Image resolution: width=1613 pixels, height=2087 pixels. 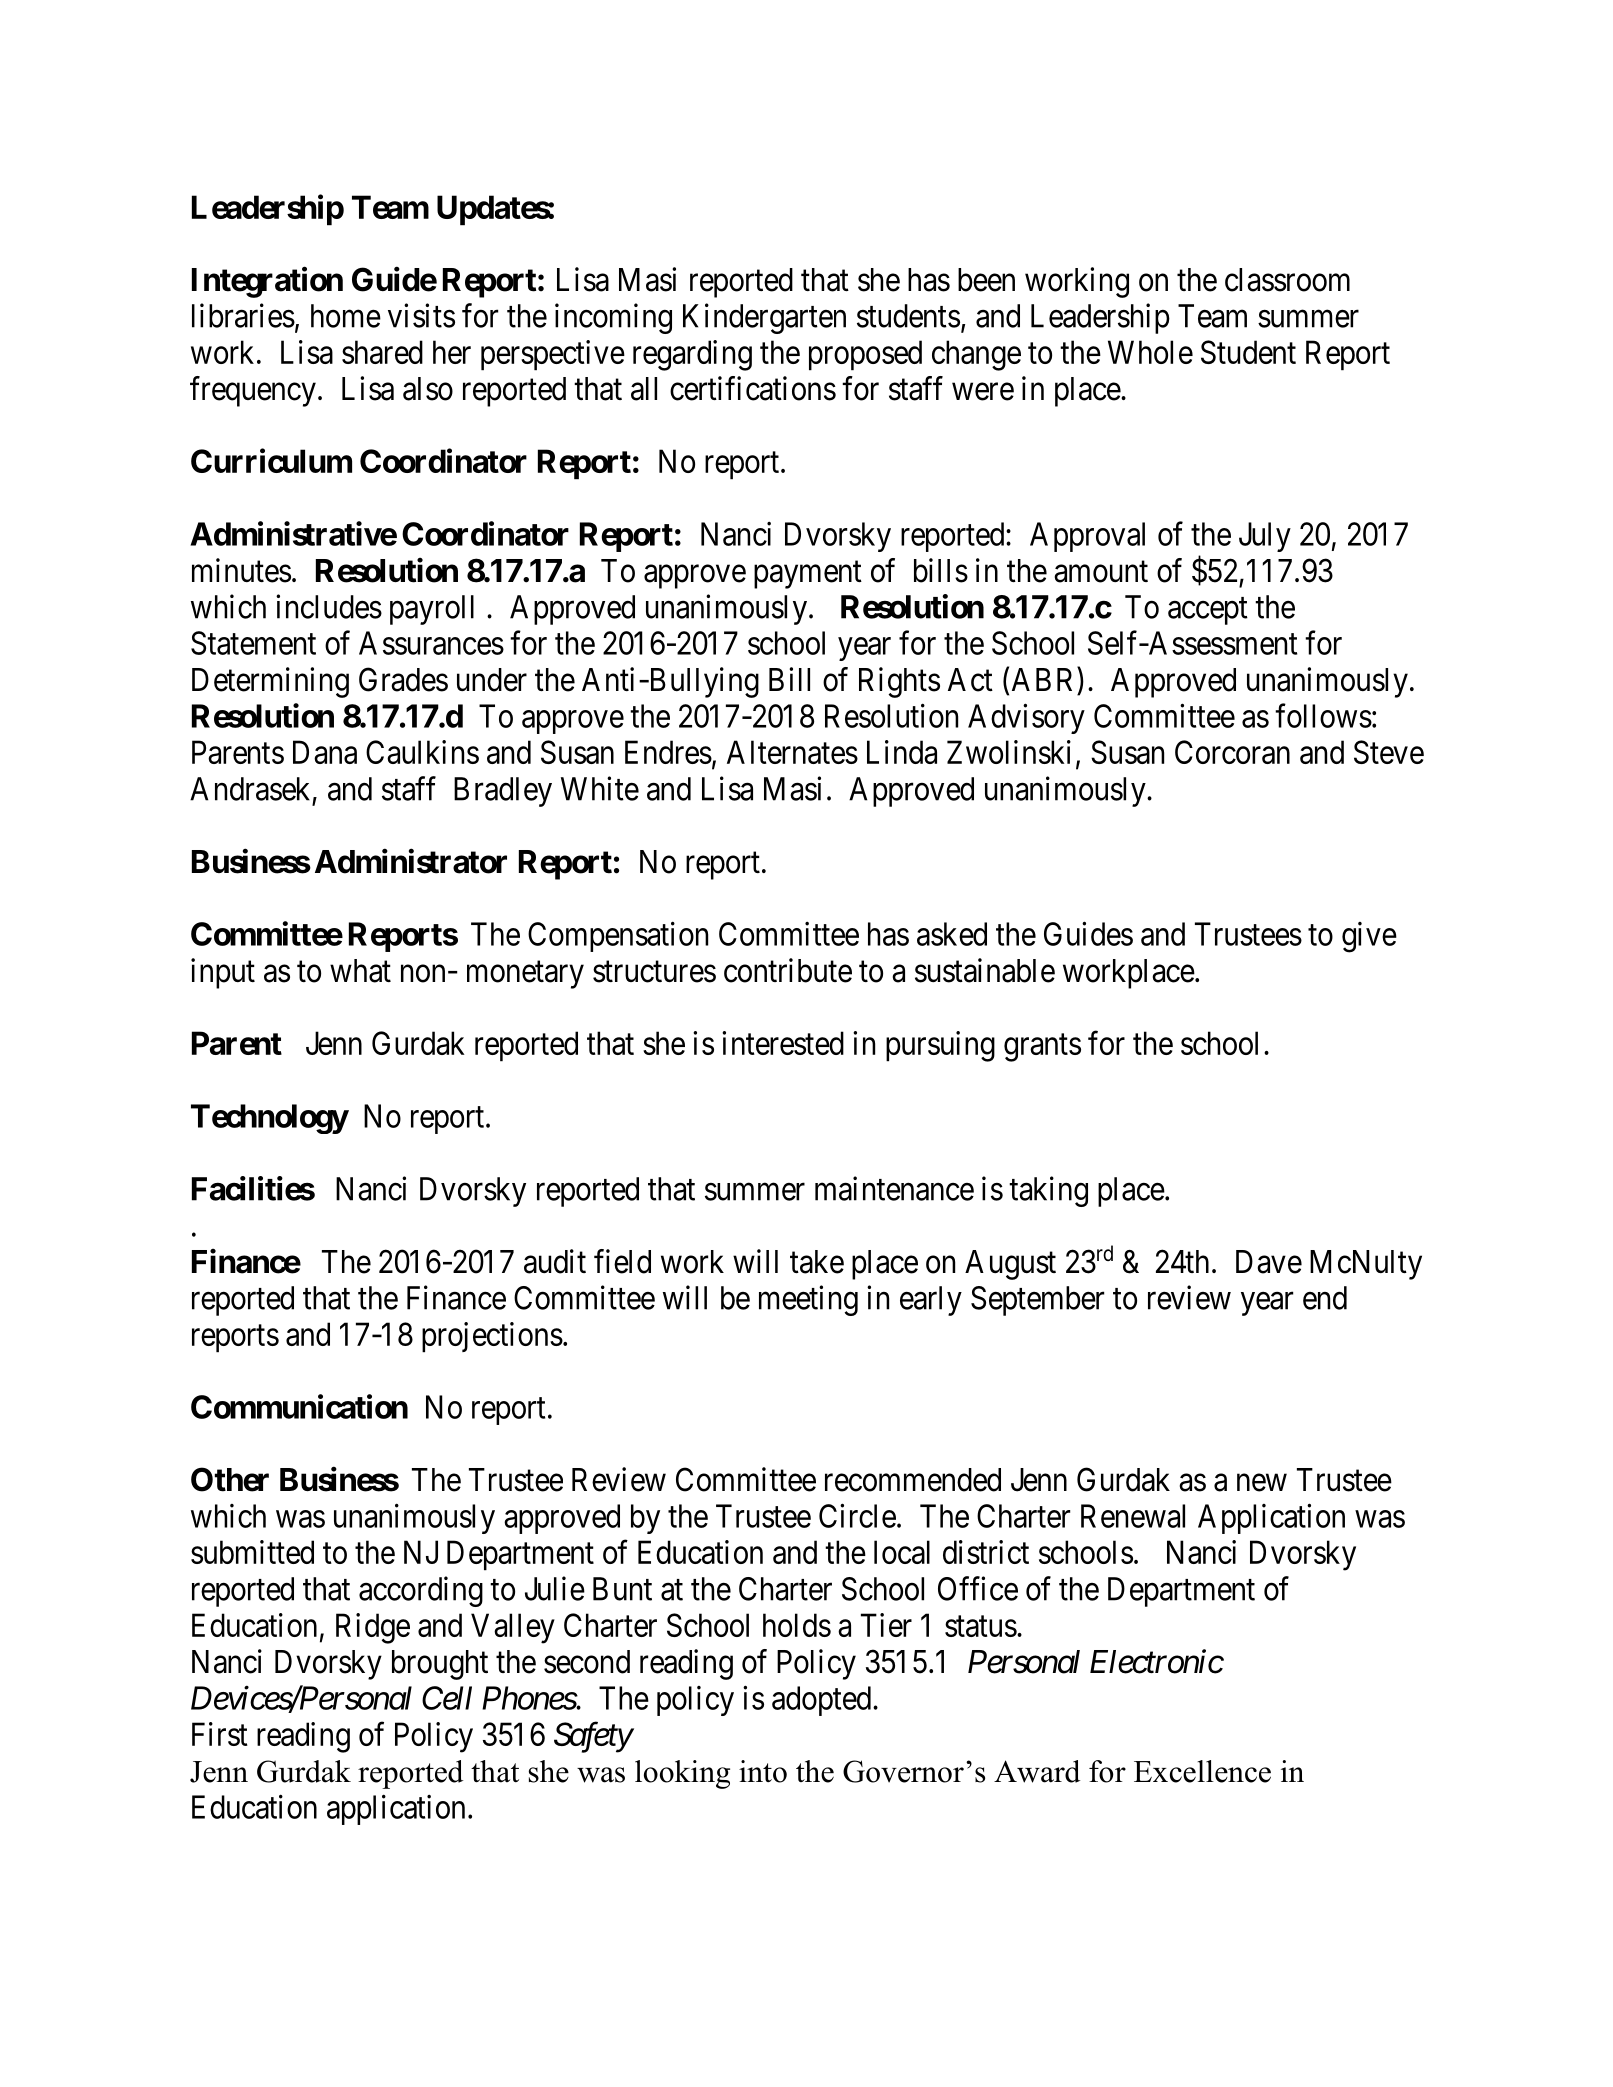 What do you see at coordinates (1287, 280) in the screenshot?
I see `classroom` at bounding box center [1287, 280].
